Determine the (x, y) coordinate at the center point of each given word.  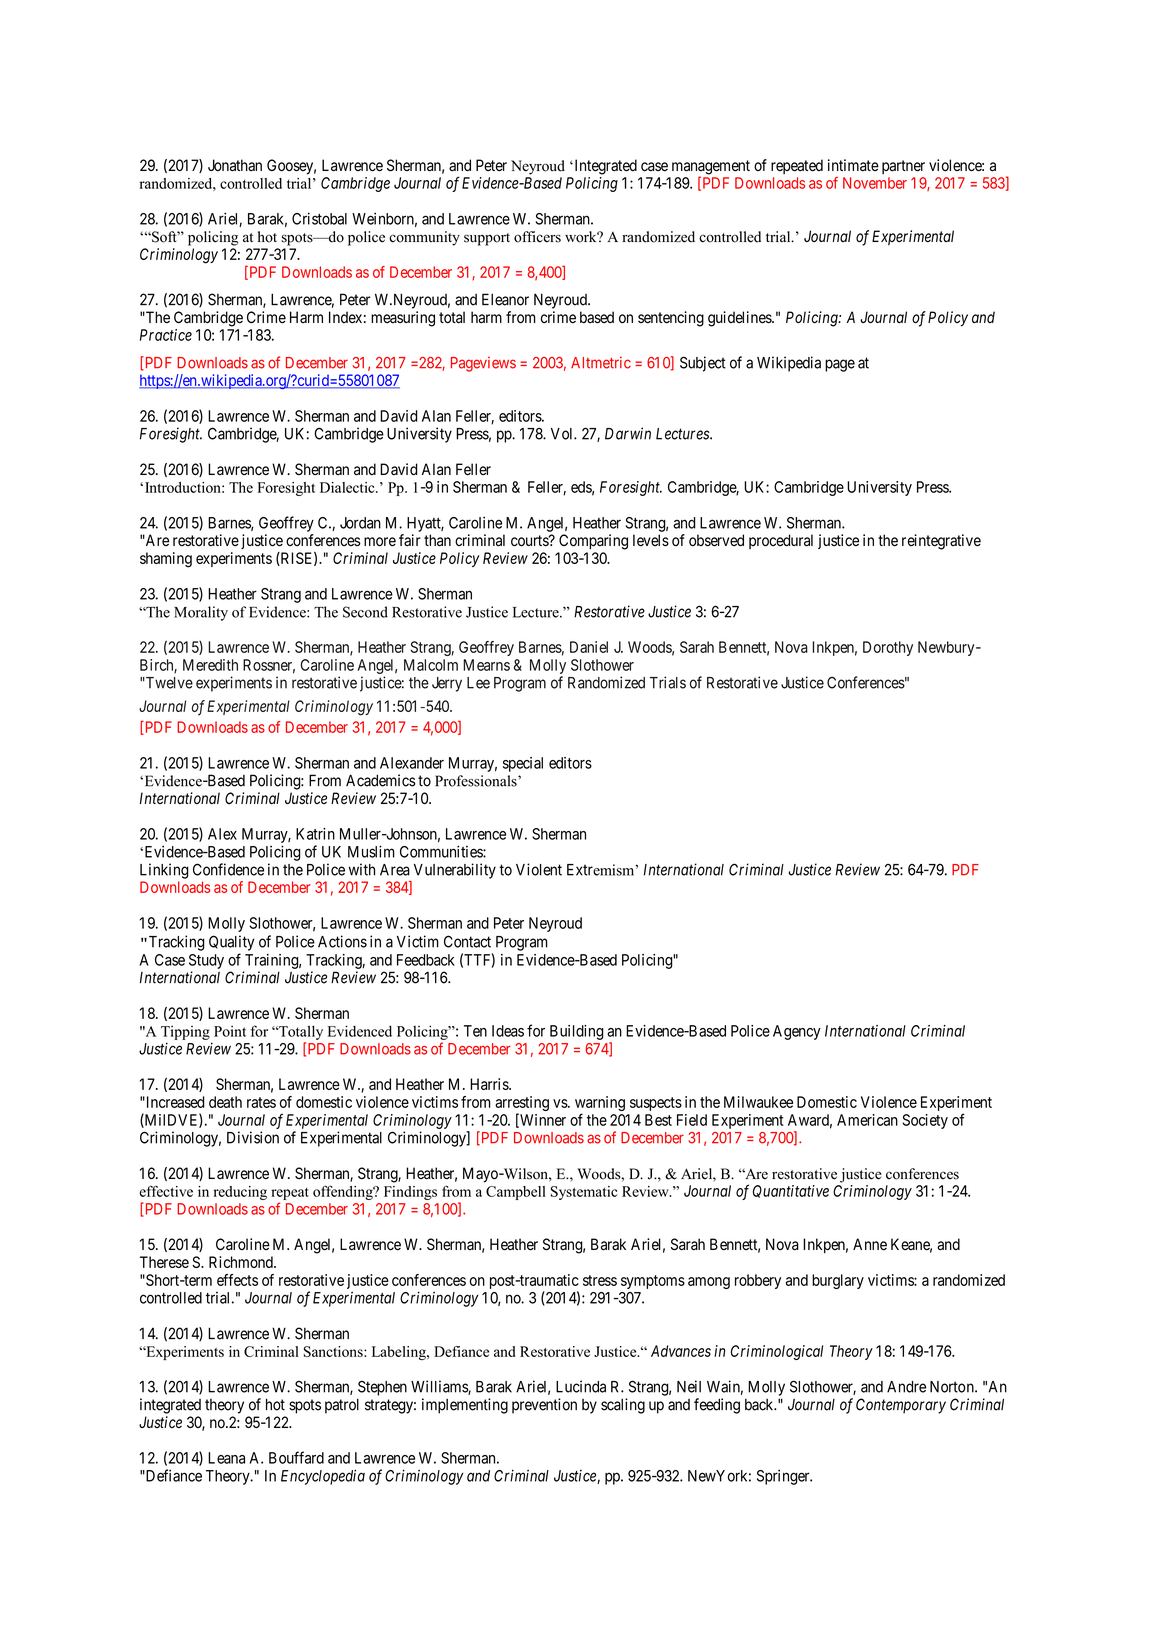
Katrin (315, 834)
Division (253, 1137)
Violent (539, 869)
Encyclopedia (323, 1477)
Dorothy (888, 648)
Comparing (593, 542)
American (867, 1120)
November (875, 183)
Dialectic (348, 487)
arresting (522, 1105)
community (424, 238)
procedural (781, 541)
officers (537, 237)
